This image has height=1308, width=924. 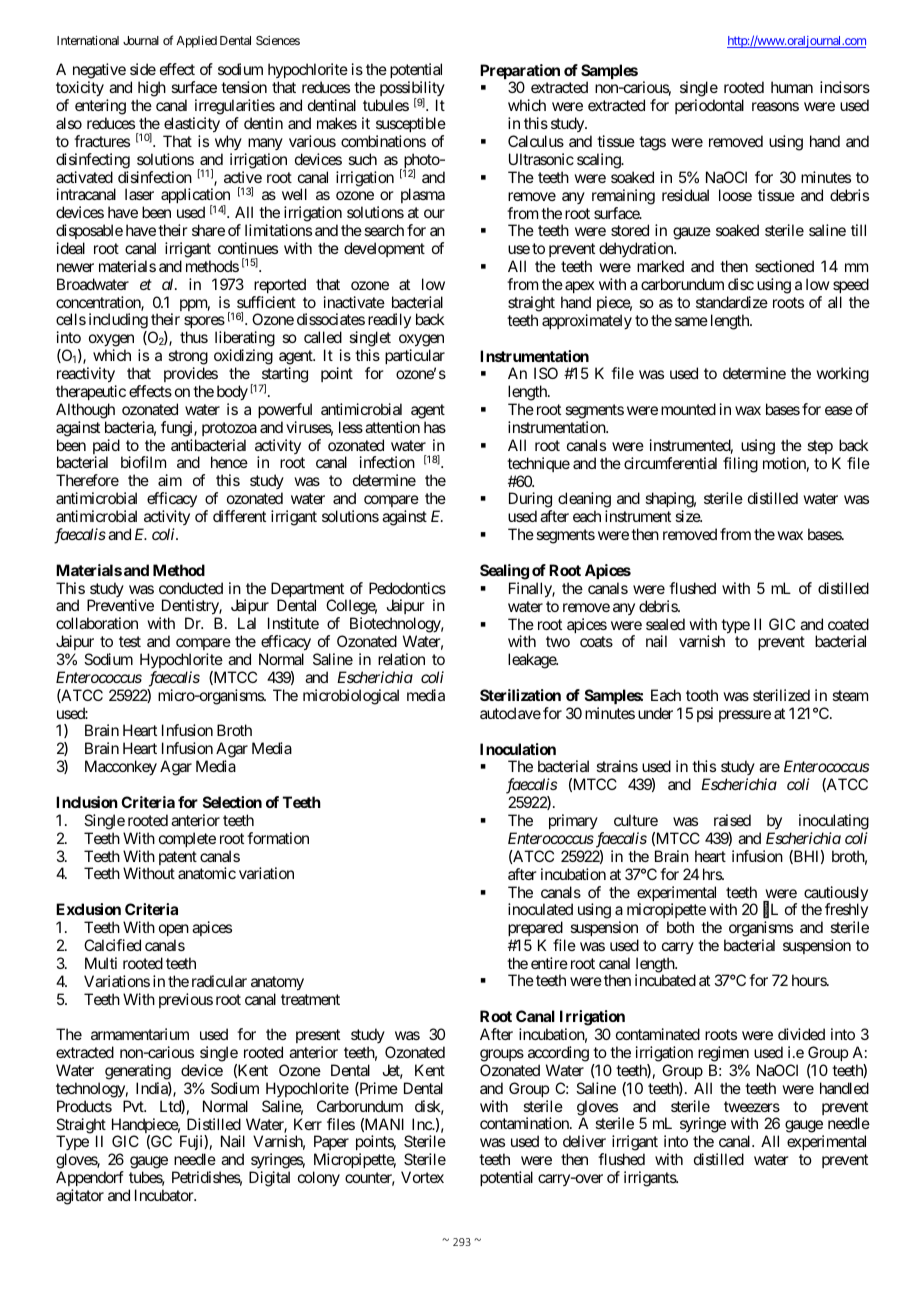 What do you see at coordinates (412, 90) in the image?
I see `possibility` at bounding box center [412, 90].
